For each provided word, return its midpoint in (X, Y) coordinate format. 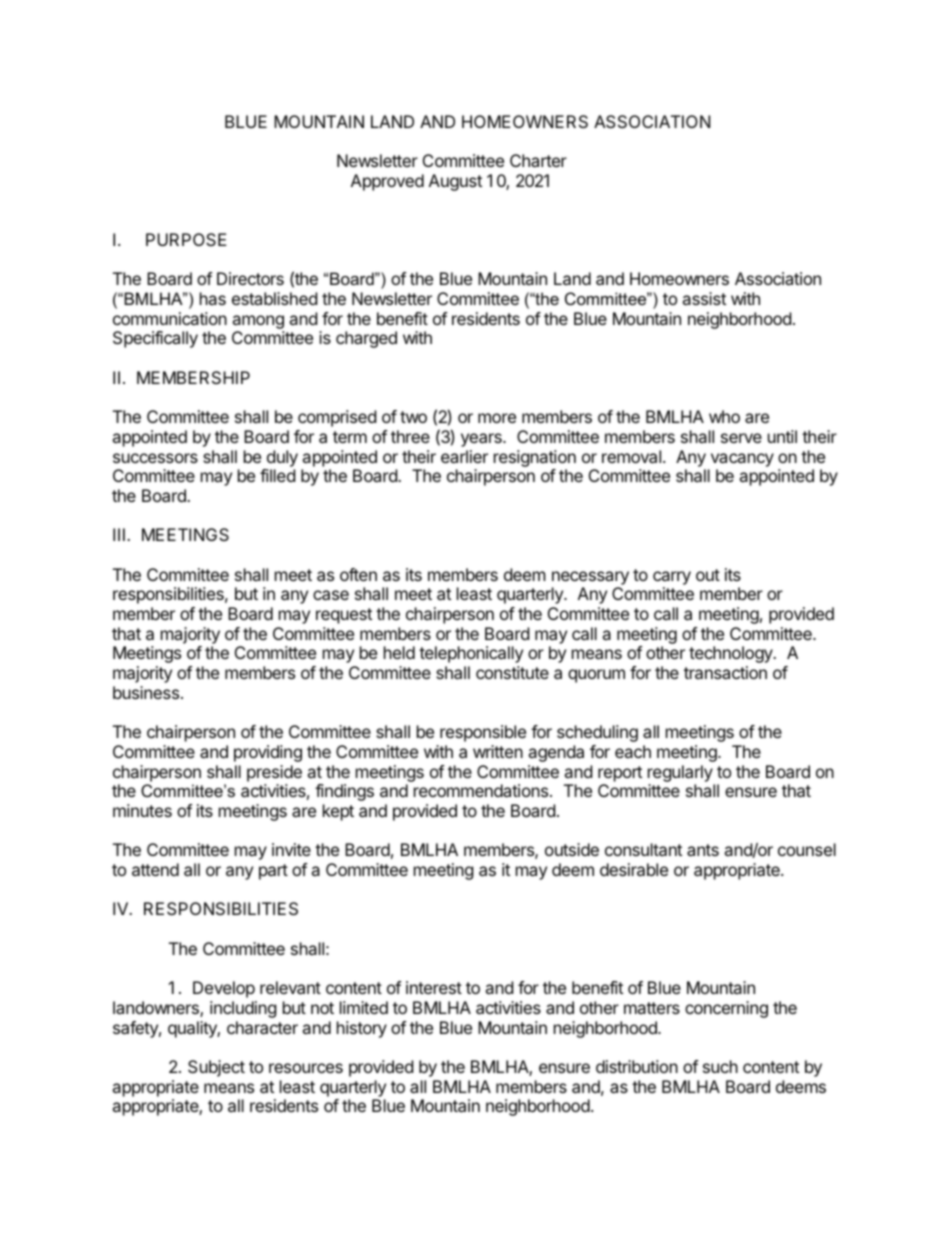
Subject (216, 1068)
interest (434, 987)
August (455, 182)
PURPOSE (186, 239)
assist (704, 298)
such (720, 1066)
